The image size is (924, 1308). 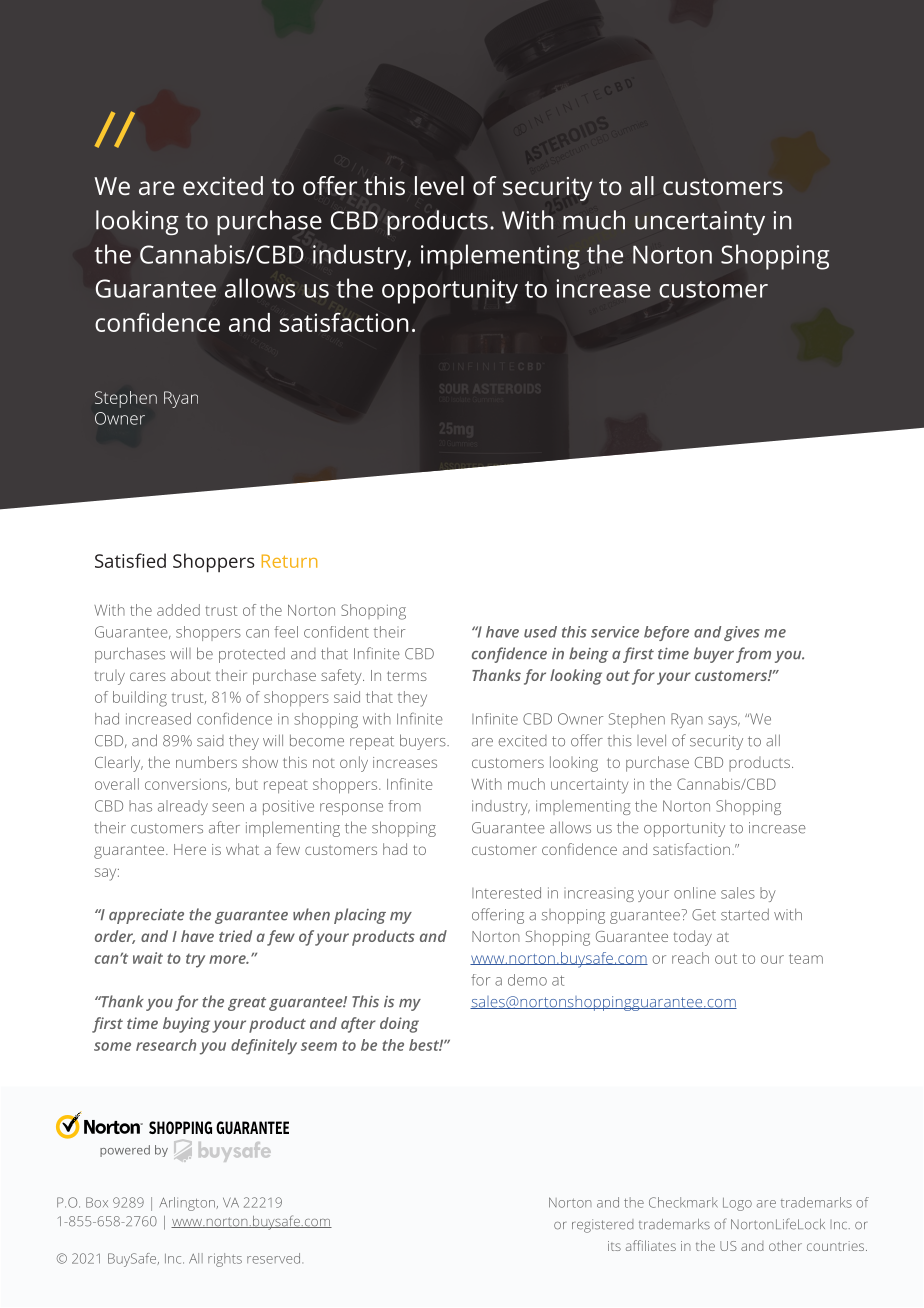 What do you see at coordinates (745, 914) in the screenshot?
I see `started` at bounding box center [745, 914].
